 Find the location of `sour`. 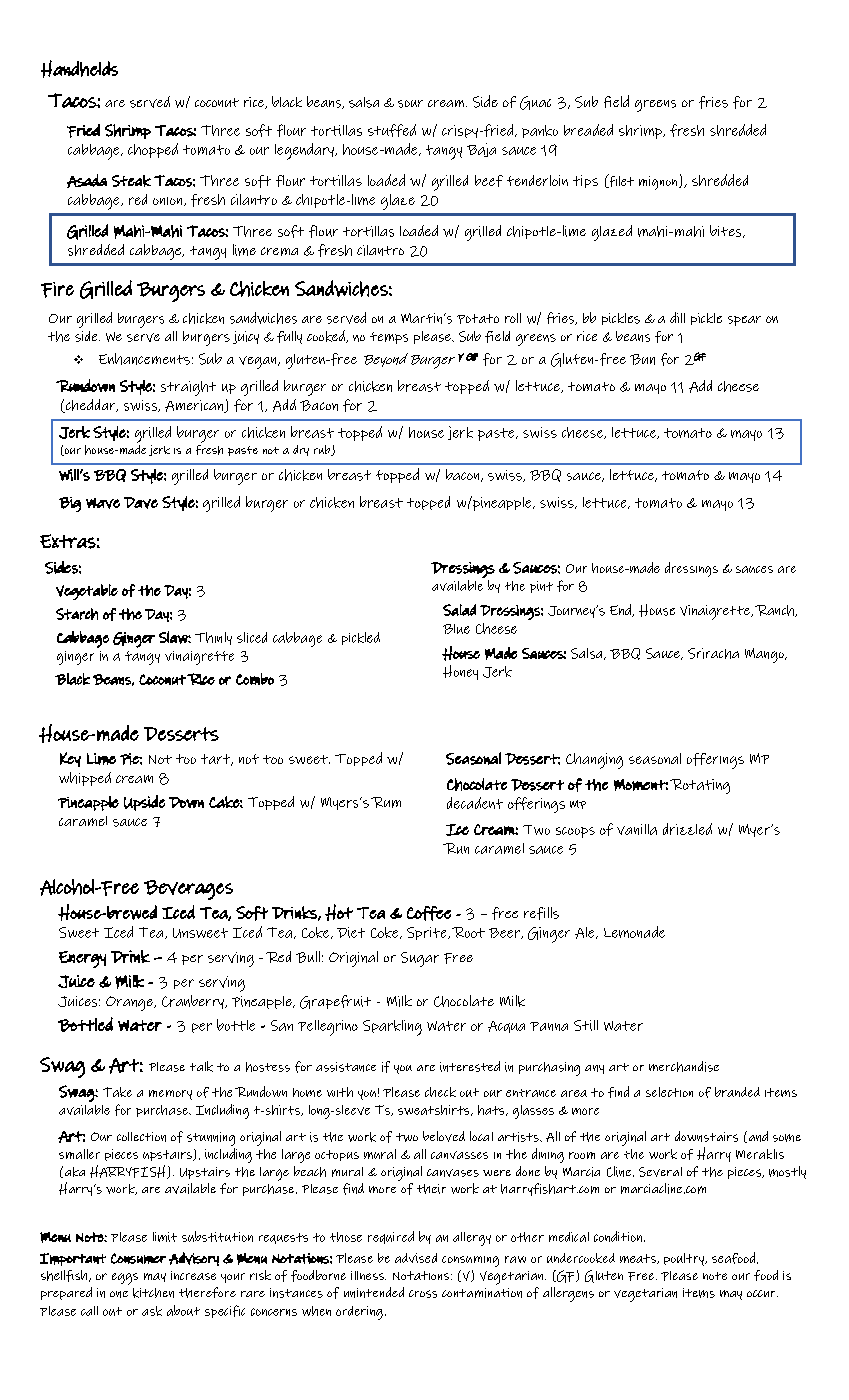

sour is located at coordinates (410, 104).
